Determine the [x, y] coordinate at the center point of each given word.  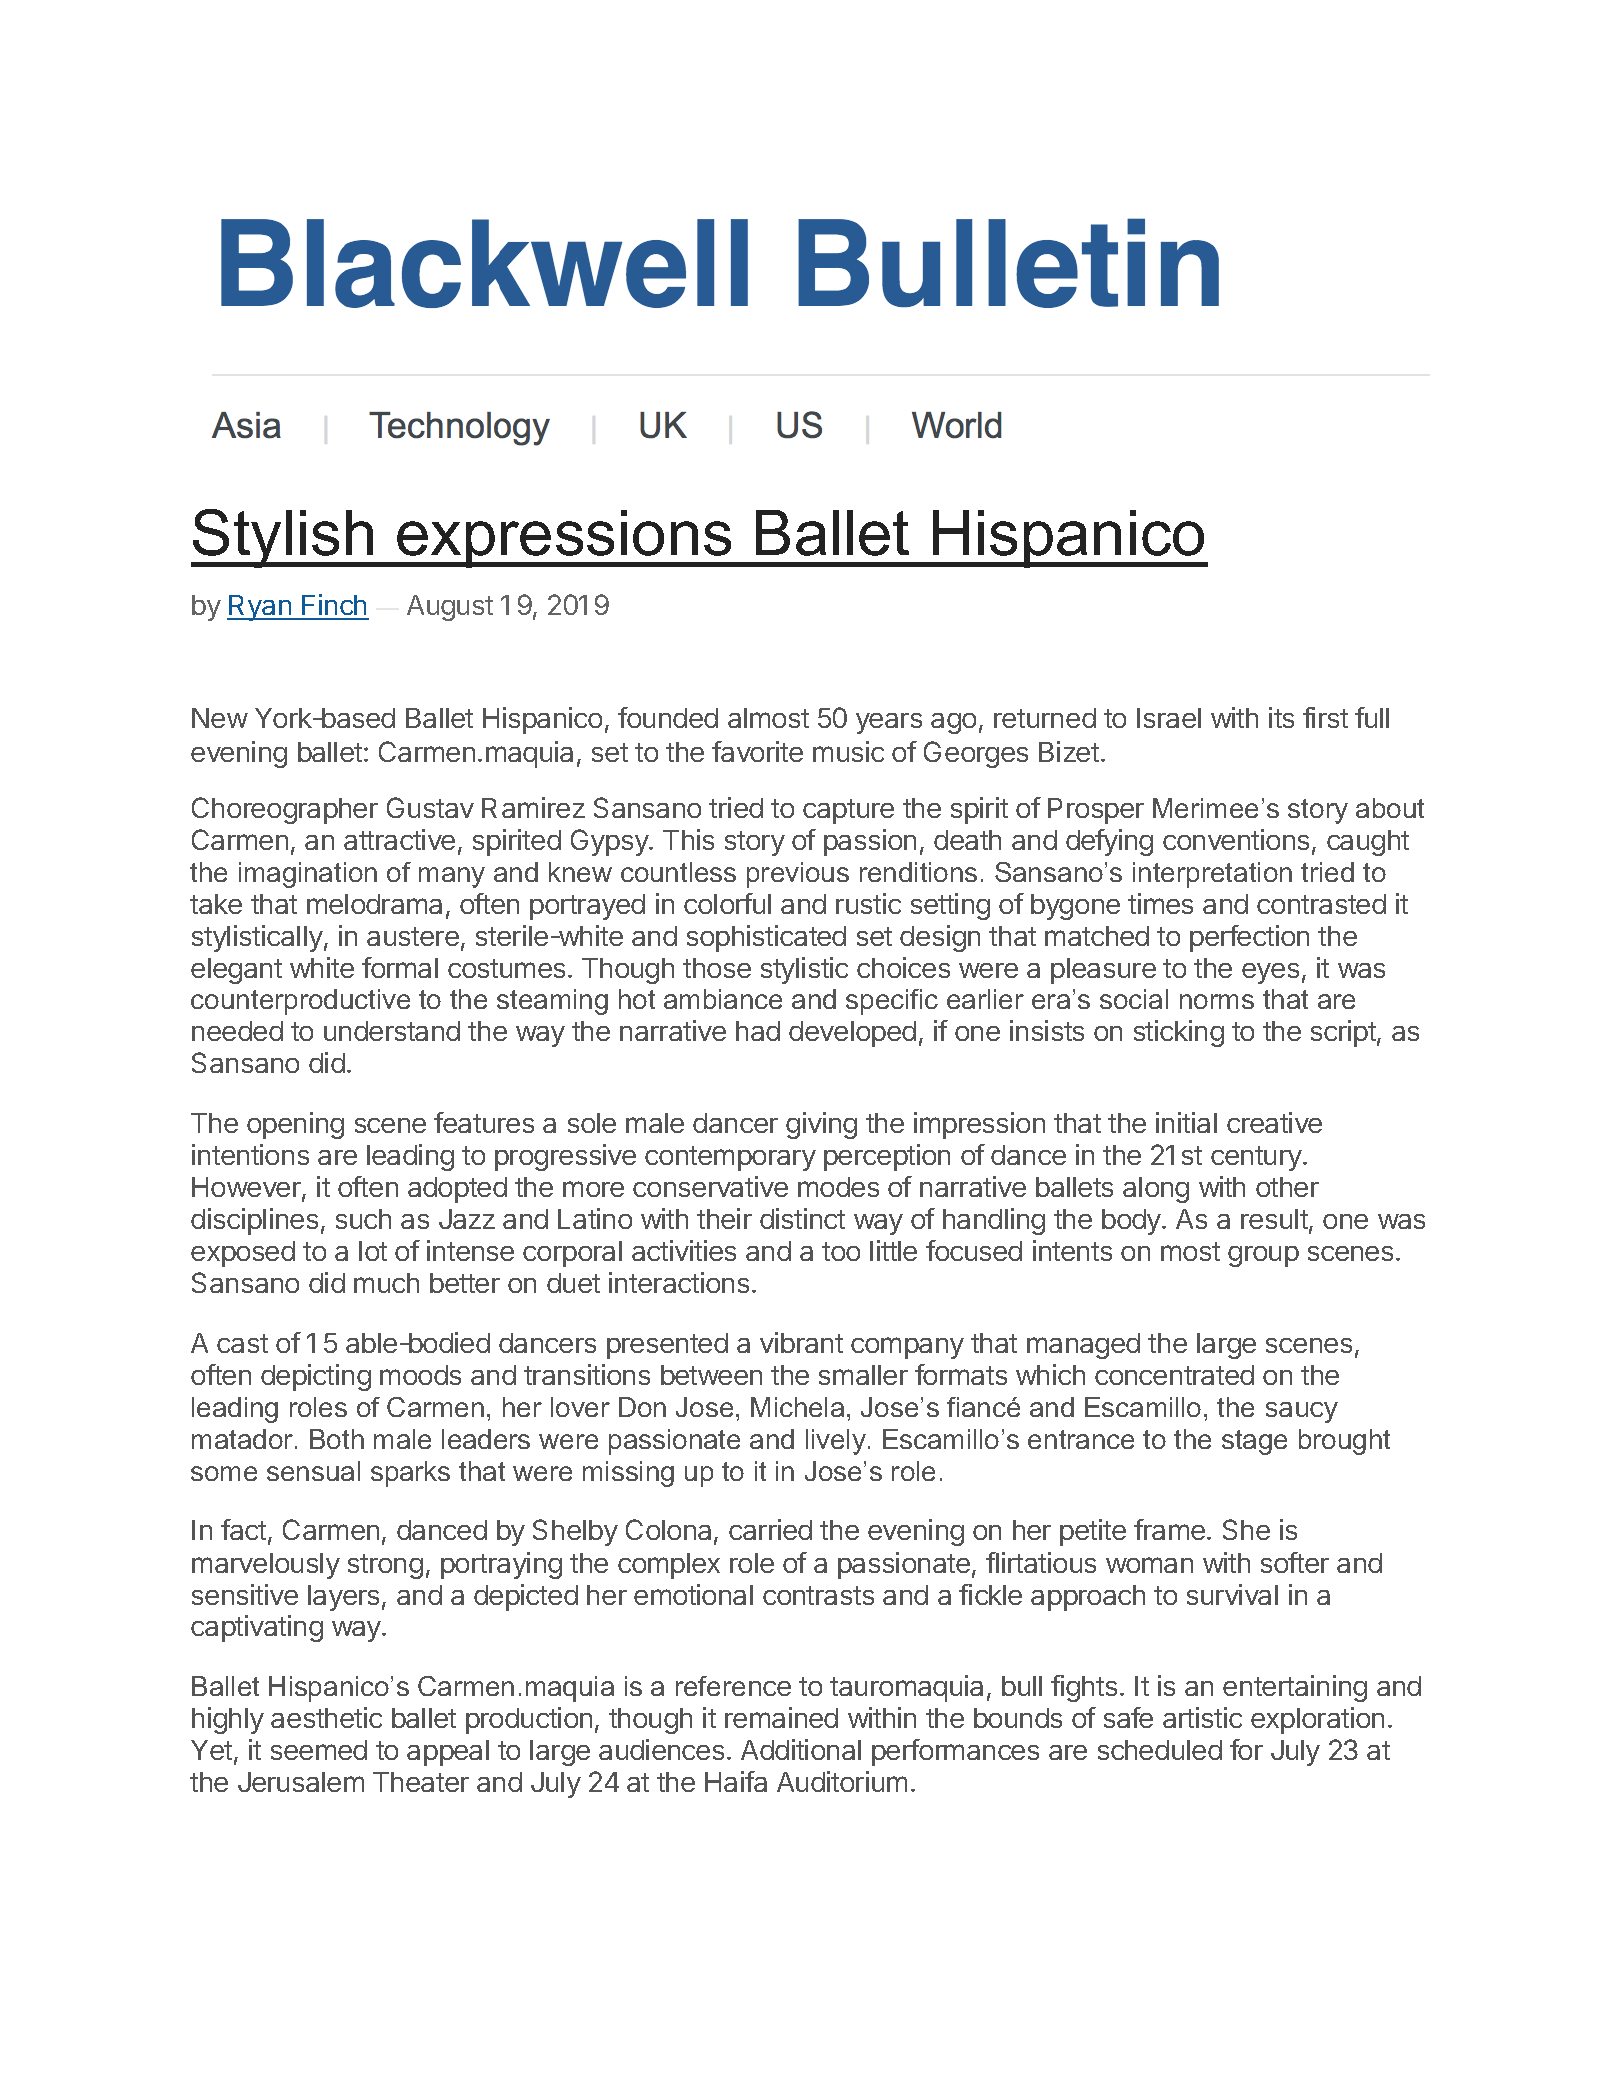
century [1257, 1158]
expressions [564, 539]
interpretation [1212, 875]
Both [337, 1439]
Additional [801, 1749]
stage [1254, 1442]
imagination [308, 875]
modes [838, 1187]
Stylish [283, 538]
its [1281, 717]
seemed [319, 1750]
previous [798, 875]
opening [295, 1125]
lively [836, 1442]
